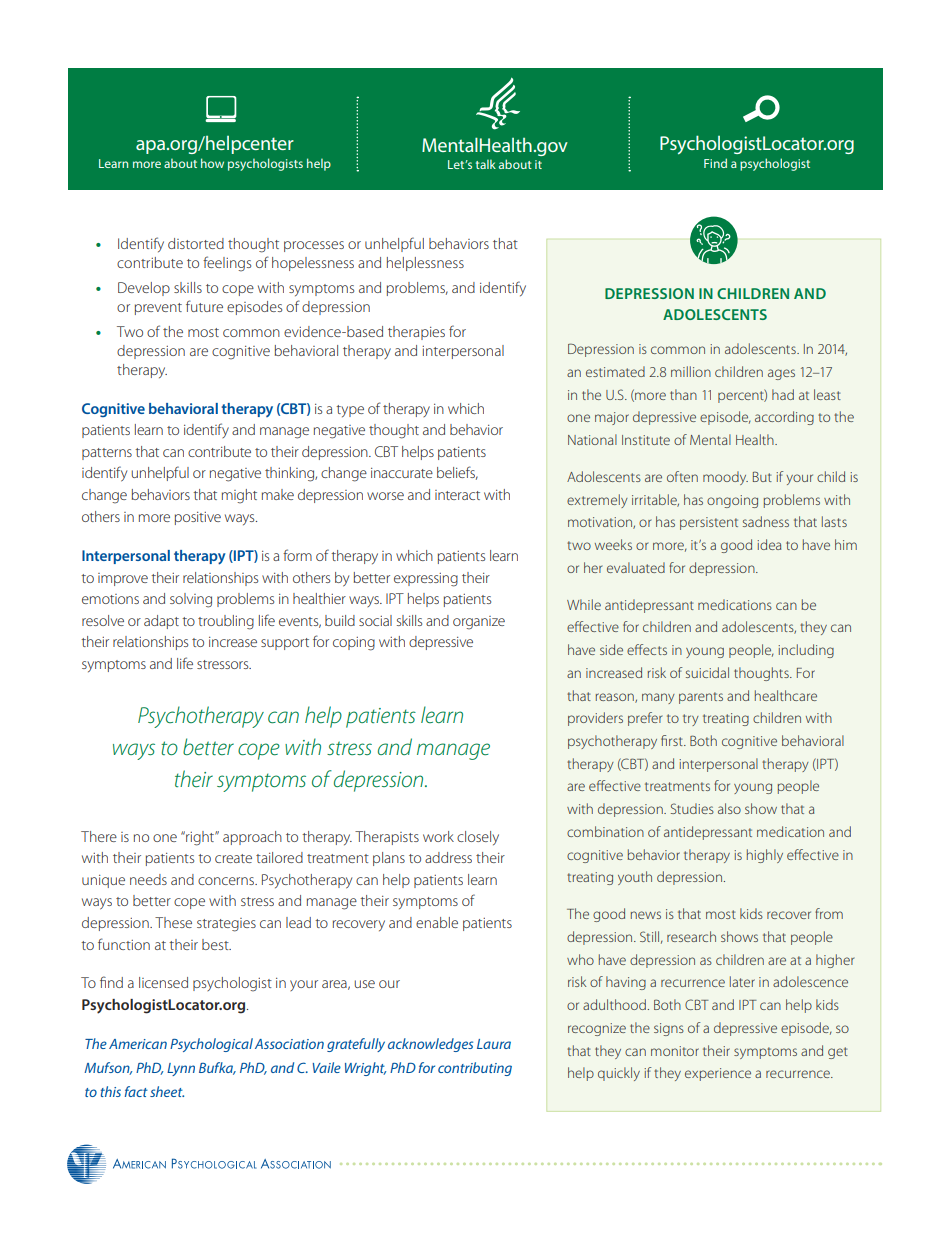 The width and height of the image is (952, 1233). What do you see at coordinates (233, 858) in the image?
I see `create` at bounding box center [233, 858].
